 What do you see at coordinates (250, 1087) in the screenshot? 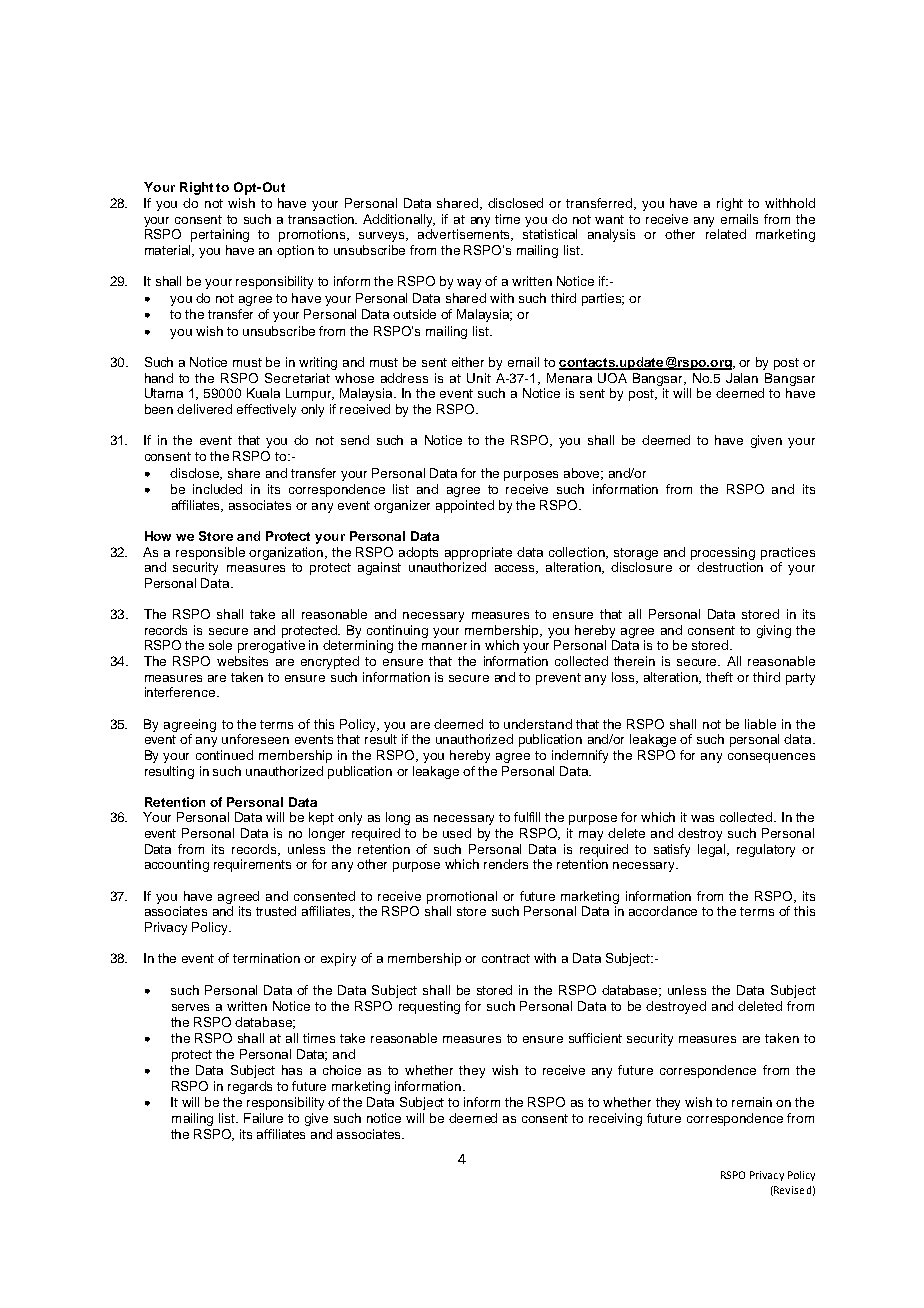
I see `regards` at bounding box center [250, 1087].
